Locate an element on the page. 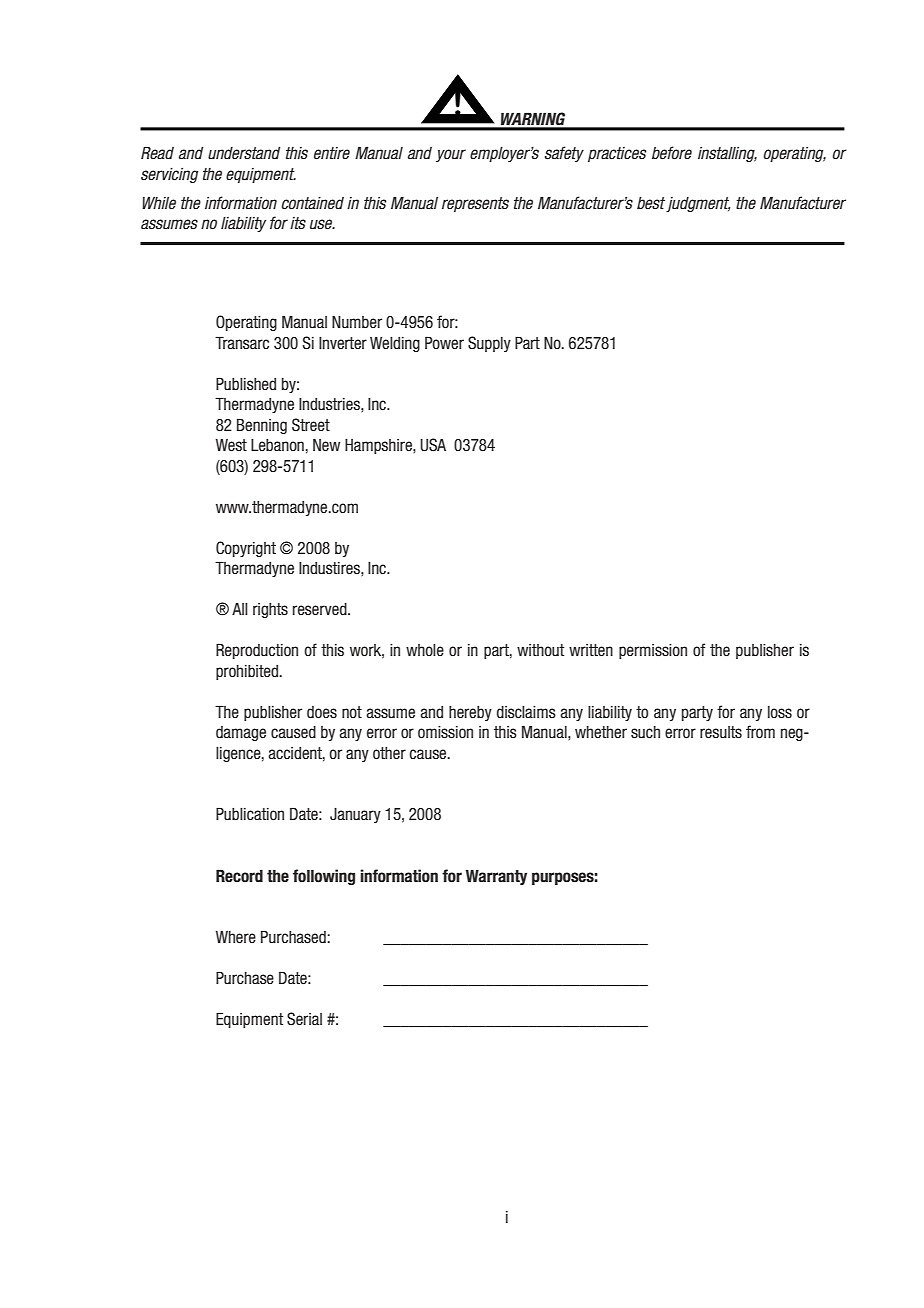 The image size is (924, 1308). understand is located at coordinates (244, 153).
